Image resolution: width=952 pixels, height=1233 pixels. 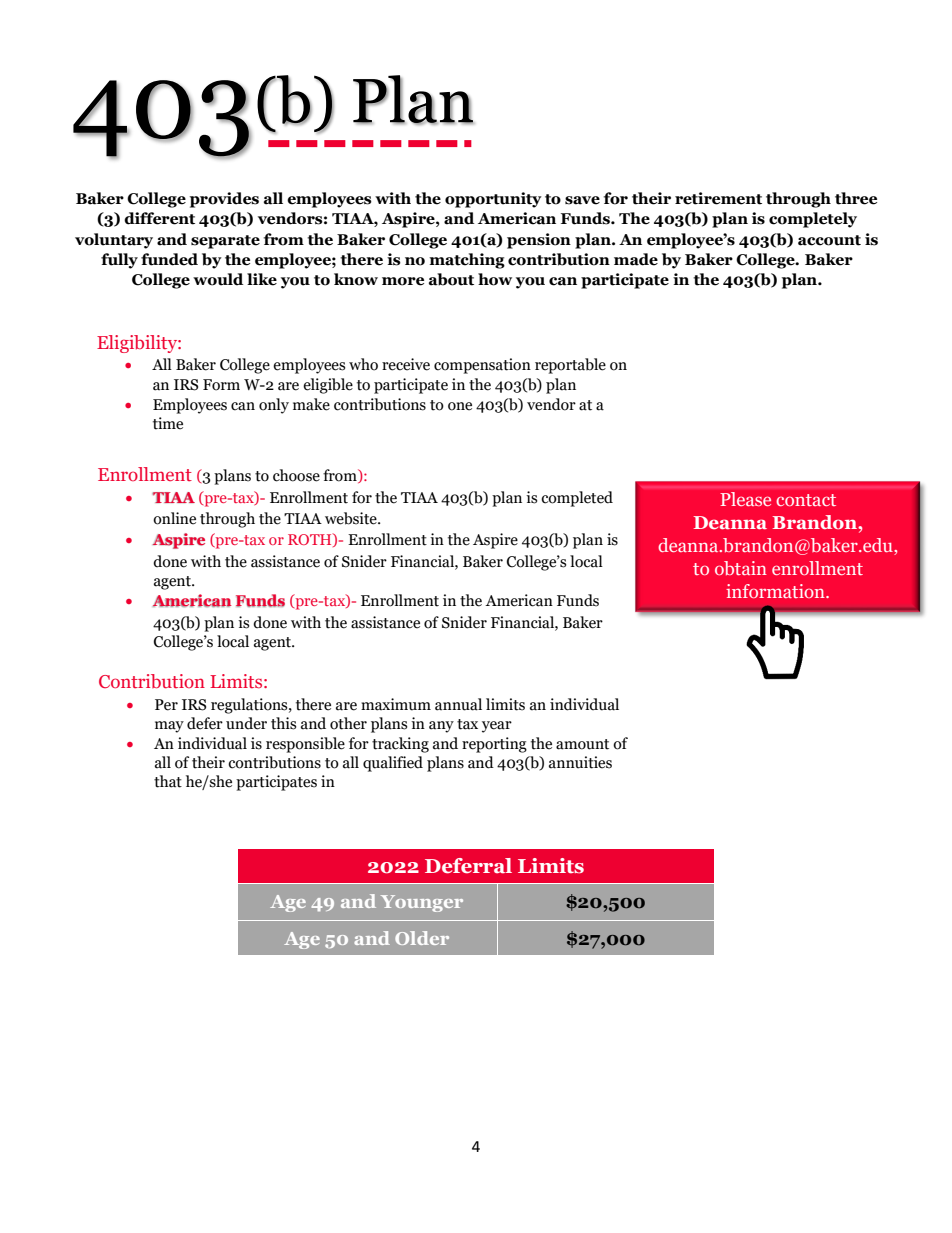 I want to click on opportunity, so click(x=493, y=200).
